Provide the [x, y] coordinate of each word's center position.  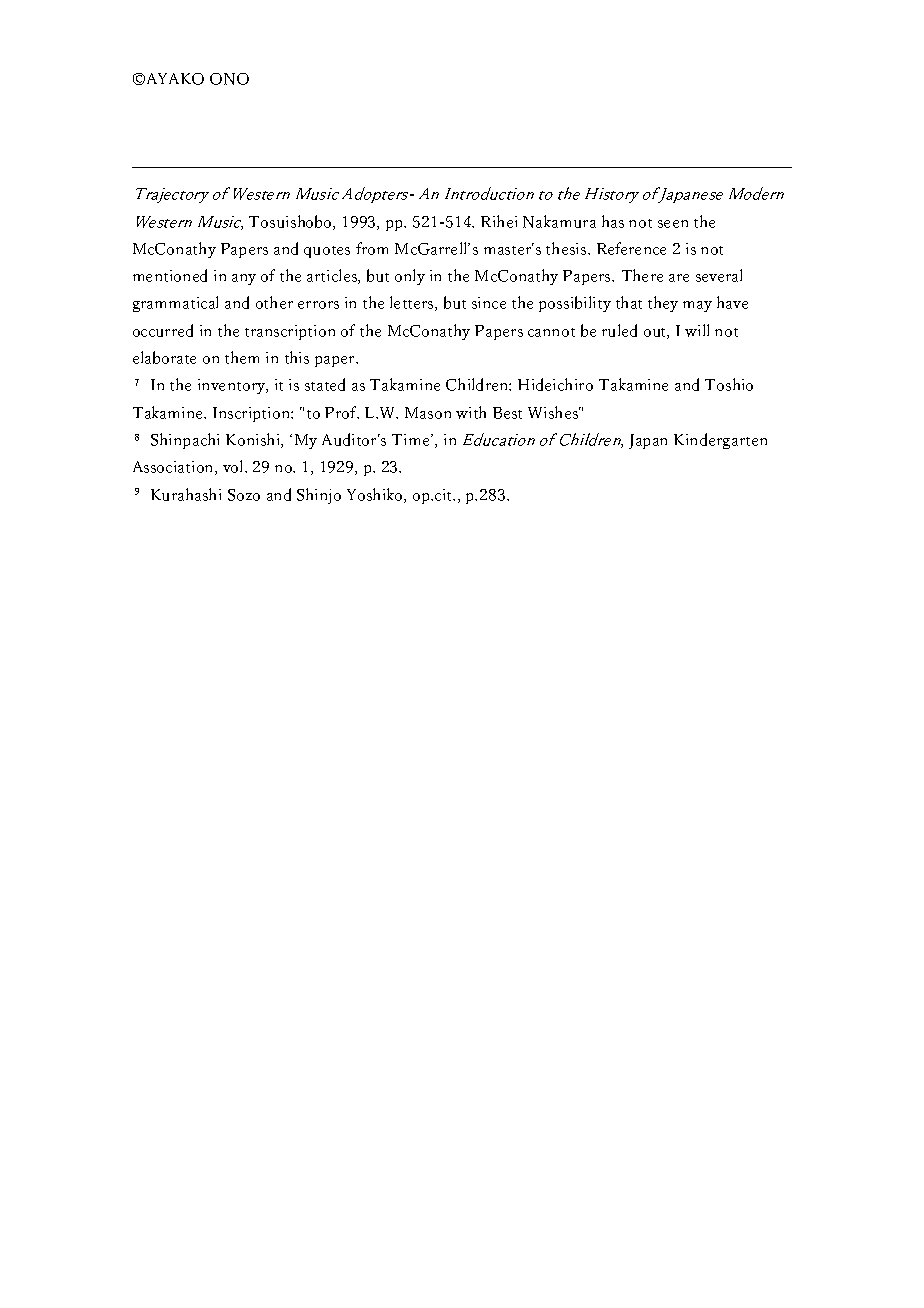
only [410, 277]
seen [673, 224]
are [679, 278]
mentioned [170, 275]
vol [234, 466]
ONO [229, 79]
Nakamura [559, 221]
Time [412, 440]
